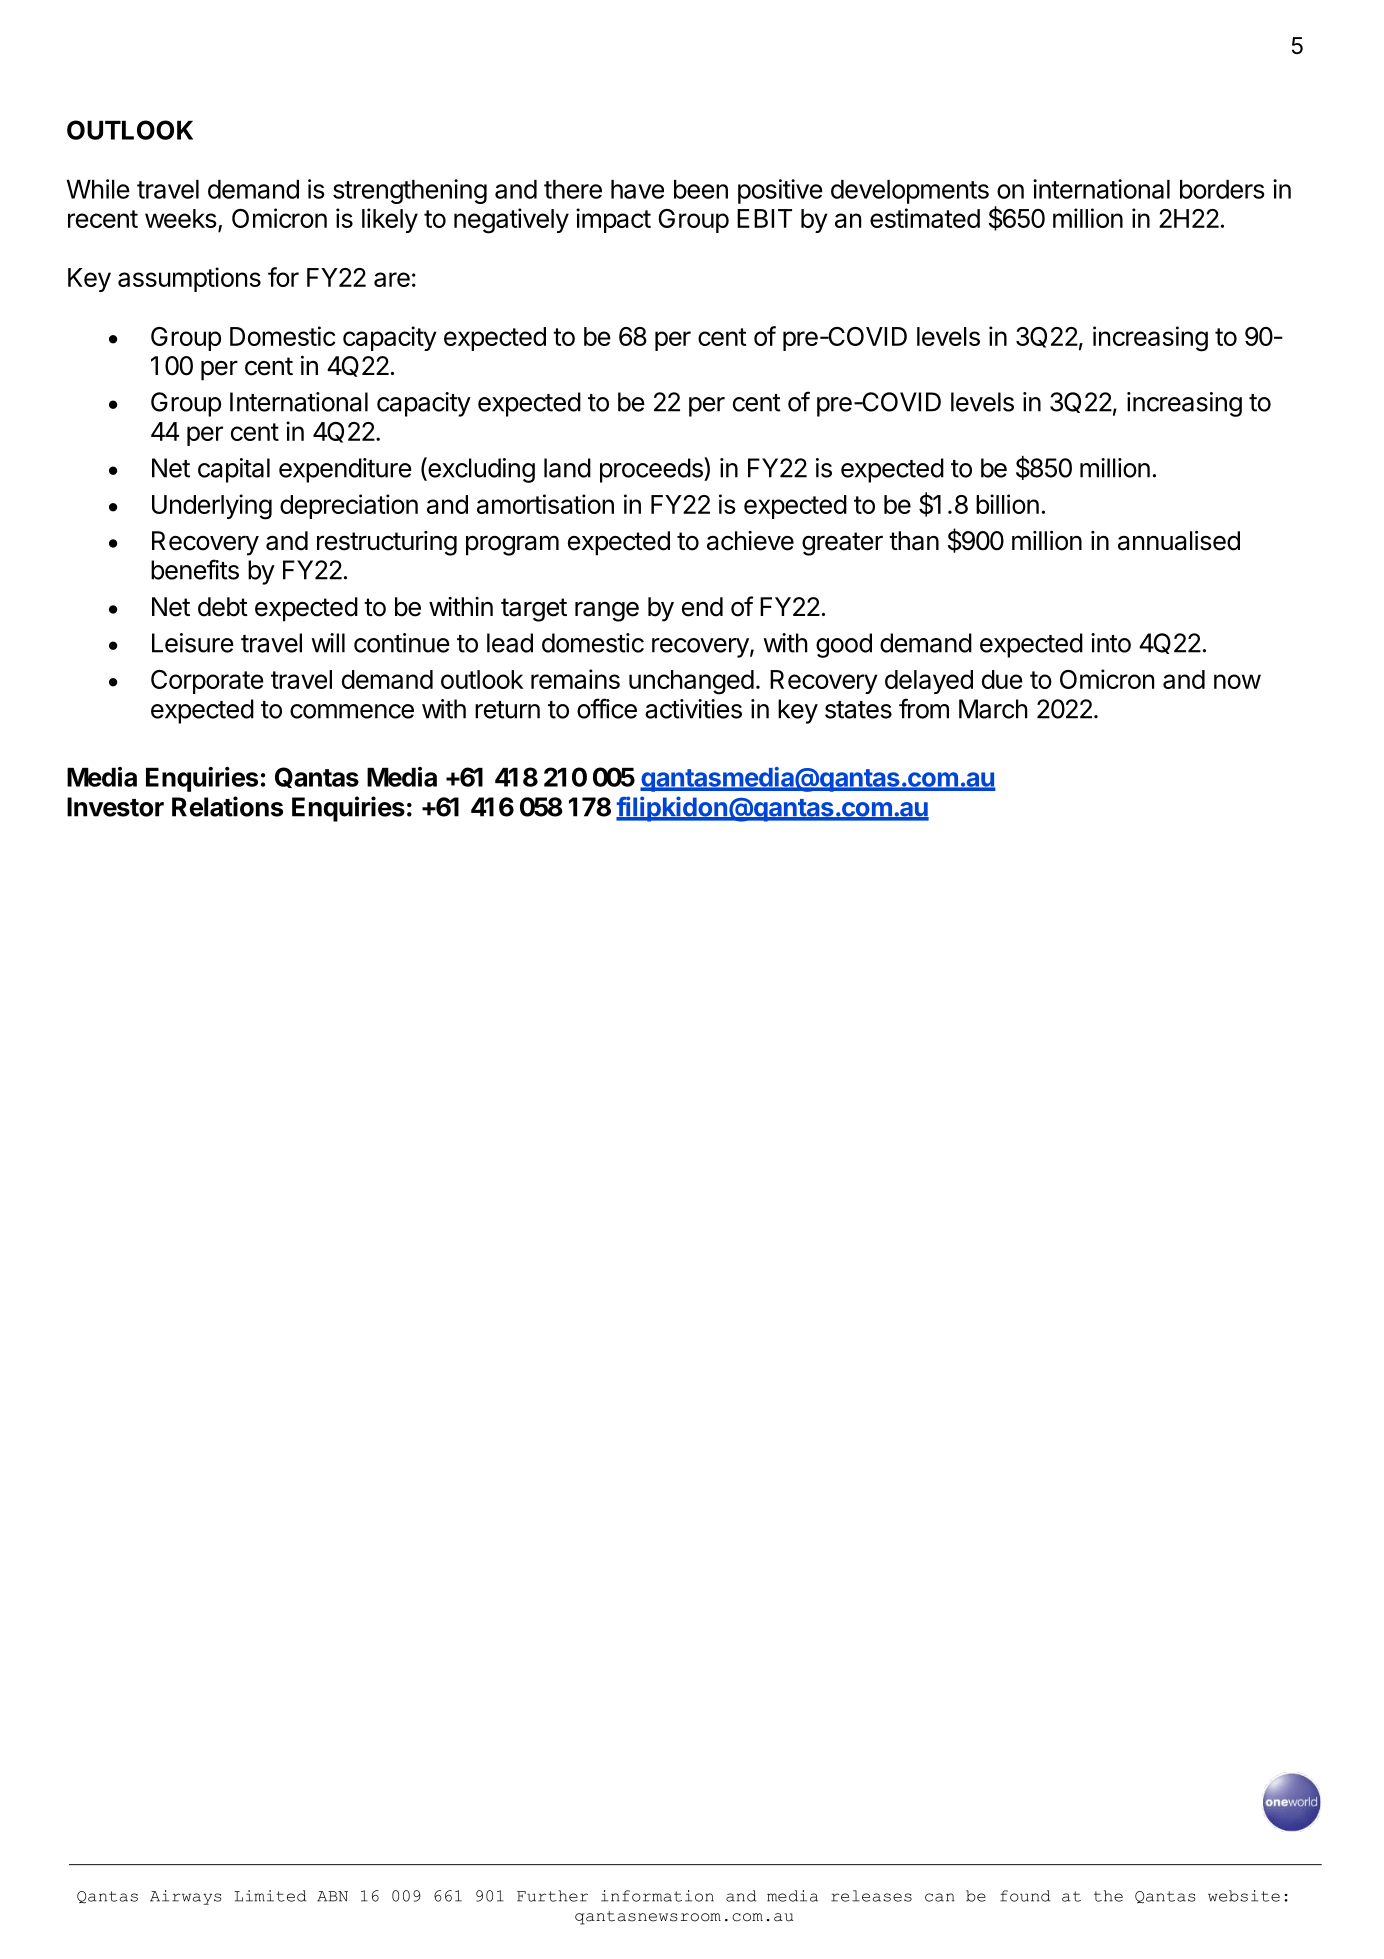 The width and height of the screenshot is (1384, 1959). Describe the element at coordinates (1222, 189) in the screenshot. I see `borders` at that location.
